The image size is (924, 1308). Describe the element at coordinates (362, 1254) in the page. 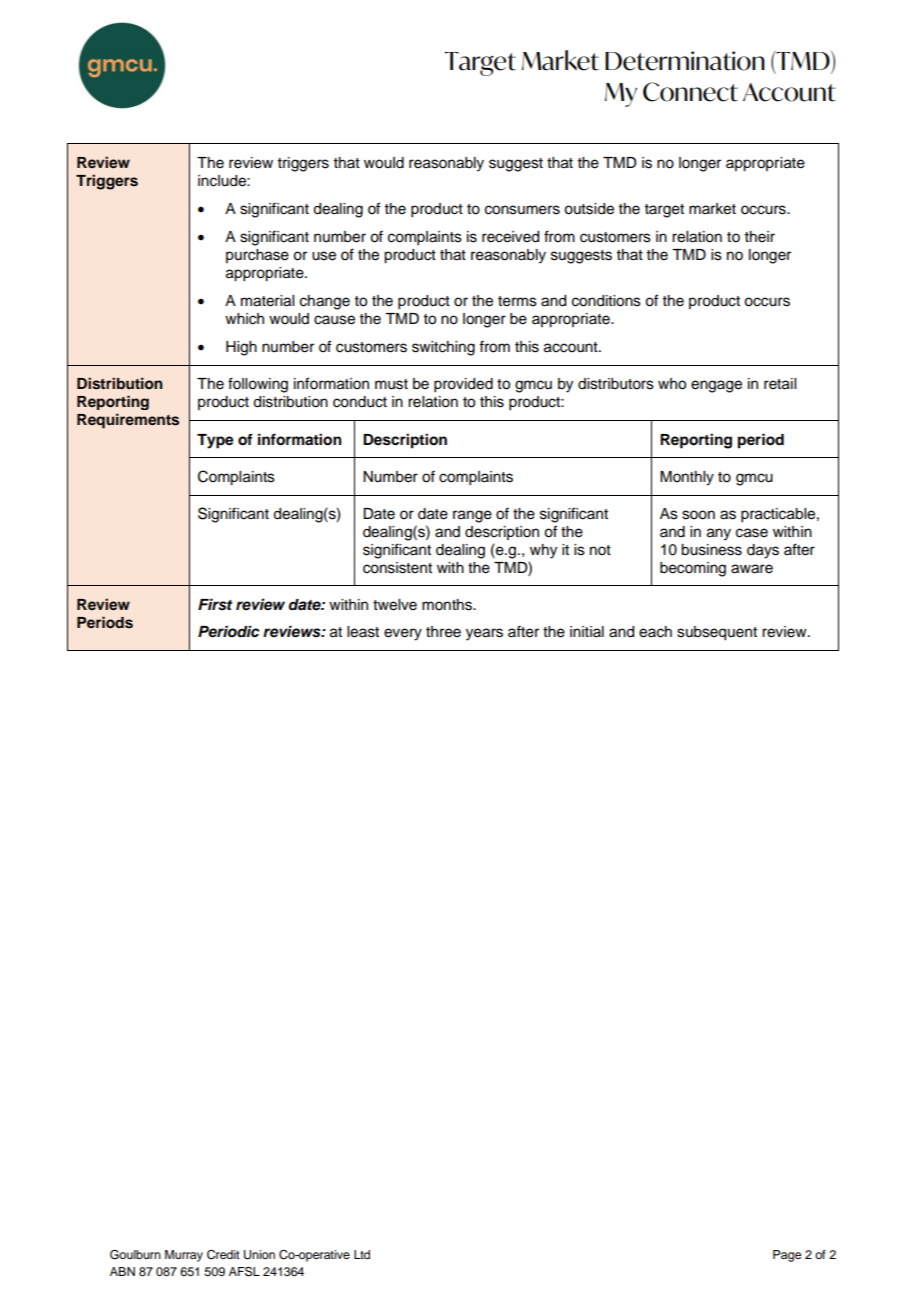

I see `Ltd` at that location.
